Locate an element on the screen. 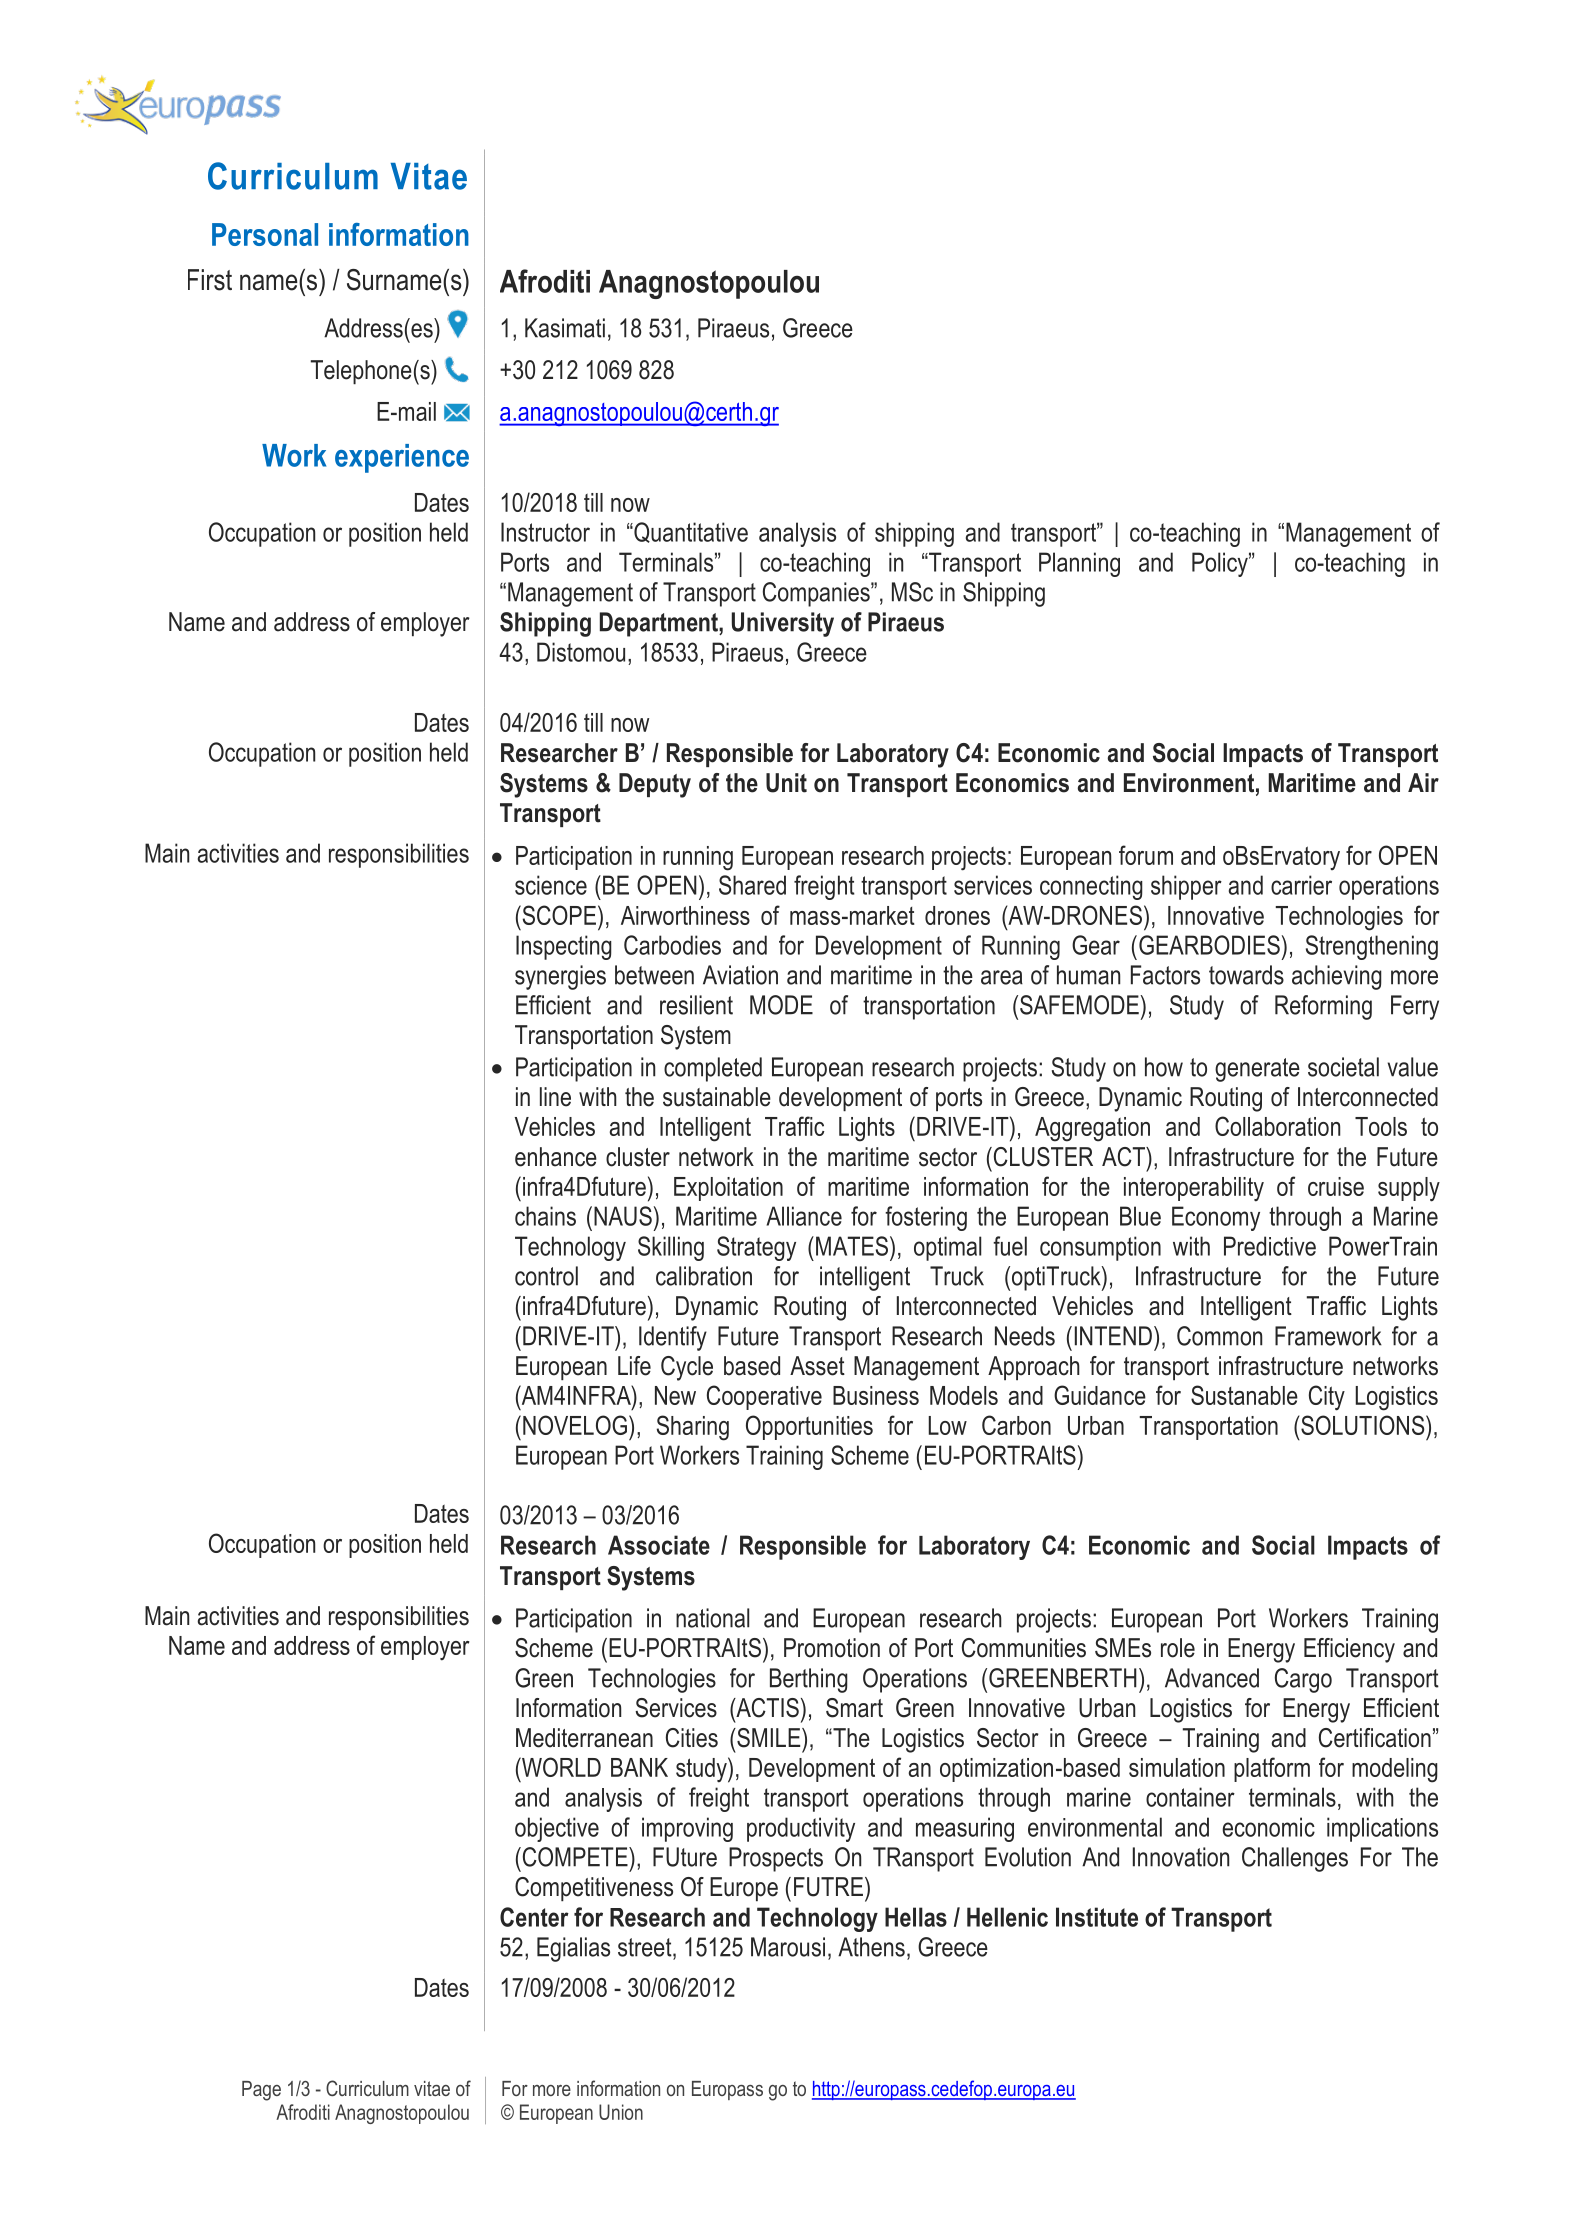 Image resolution: width=1570 pixels, height=2221 pixels. Page is located at coordinates (261, 2091).
